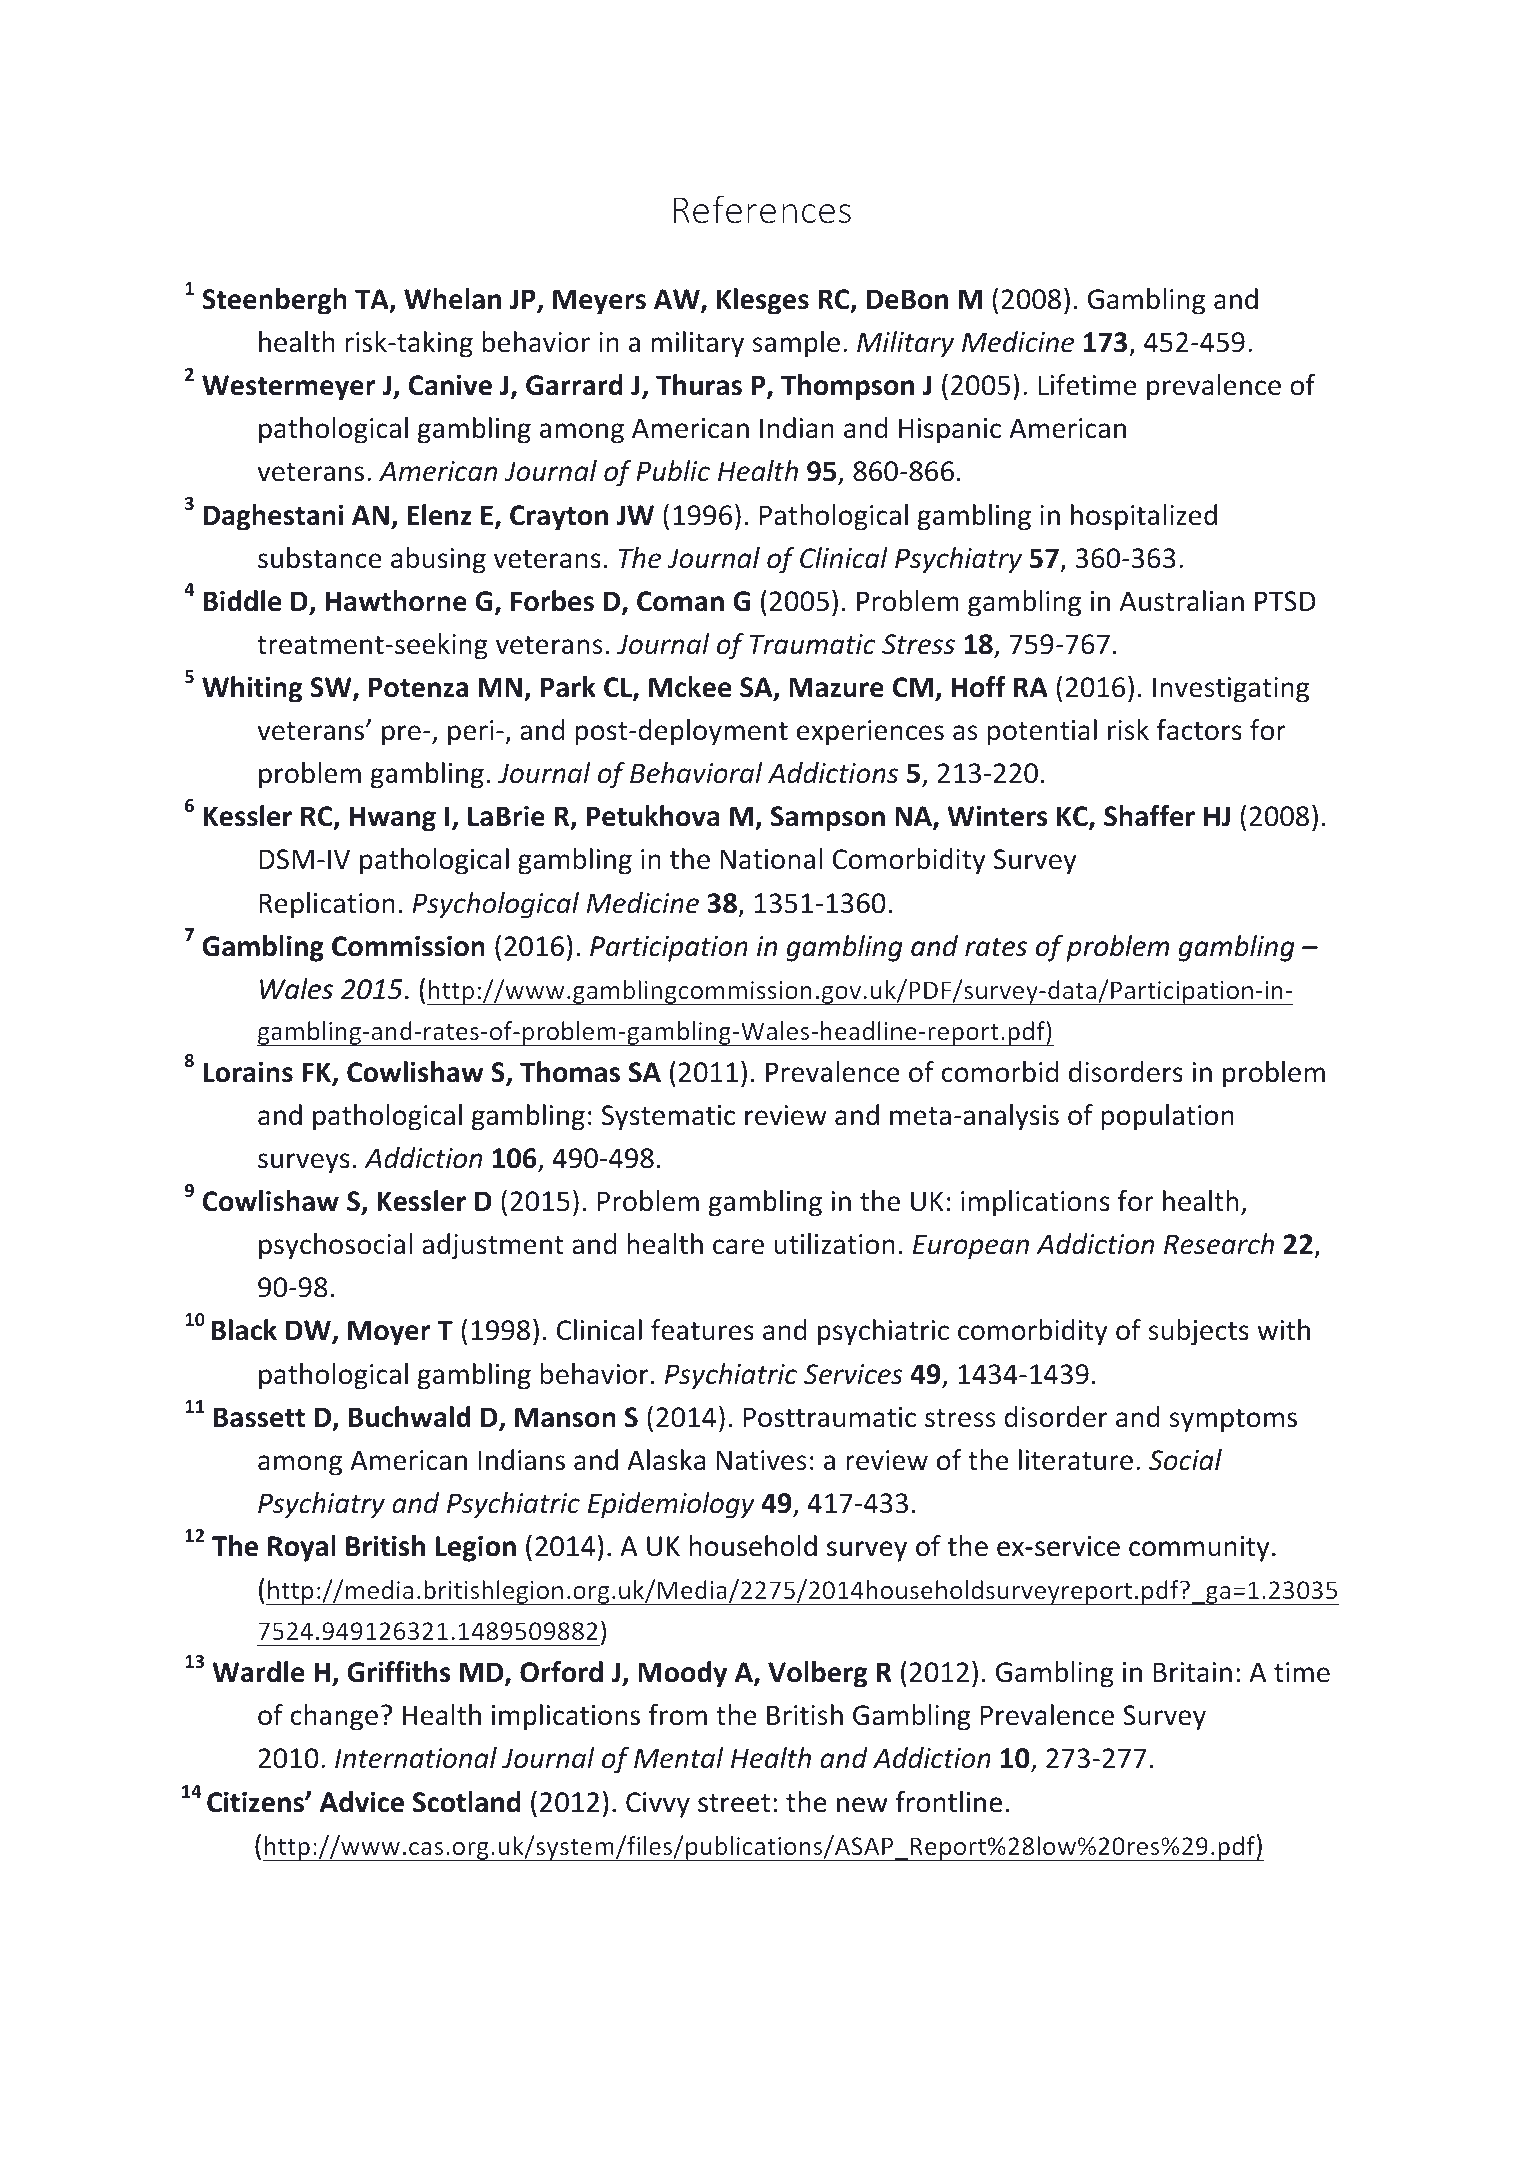 This document has width=1524, height=2157. I want to click on Hwang, so click(393, 819).
